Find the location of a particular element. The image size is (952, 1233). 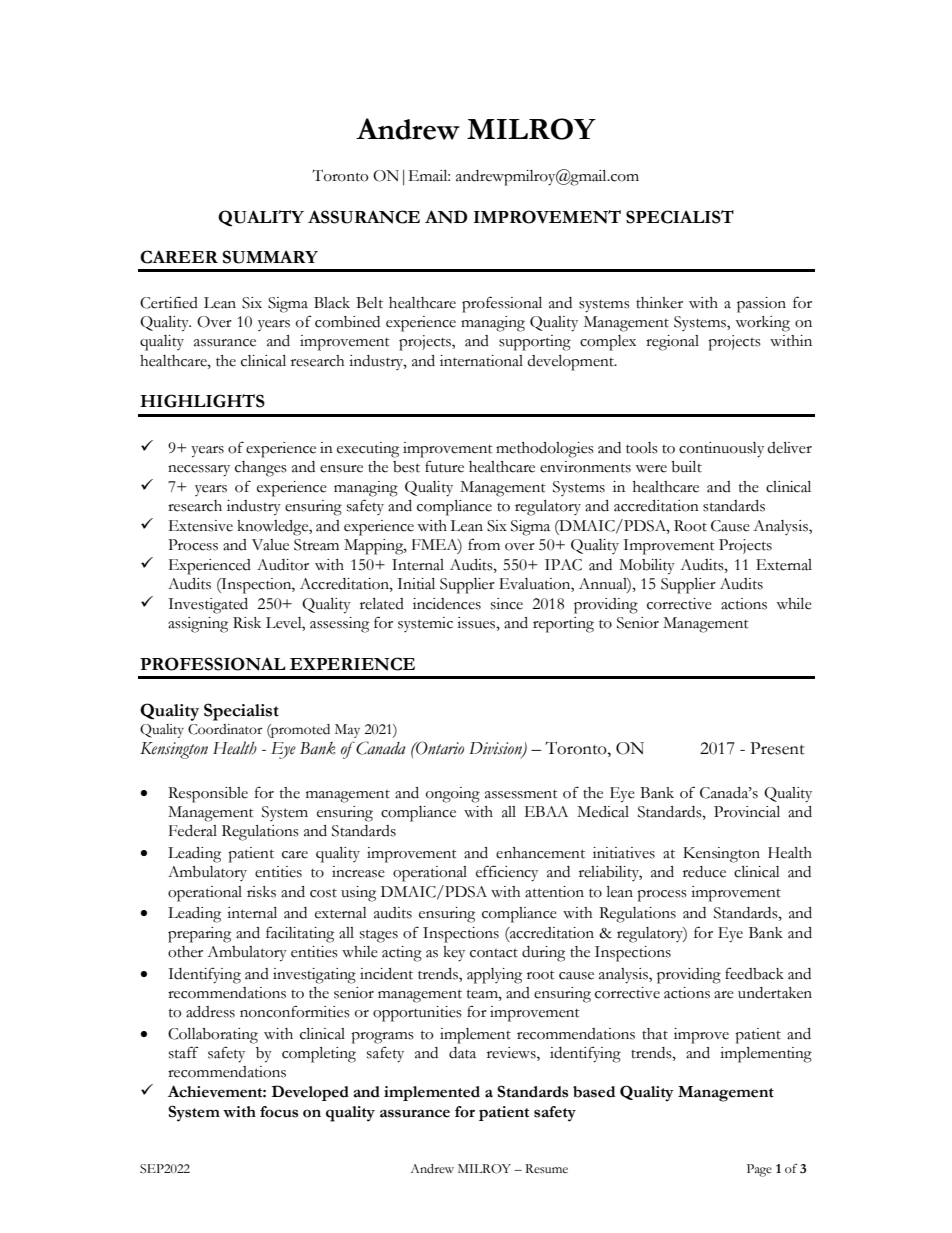

focus is located at coordinates (279, 1112).
